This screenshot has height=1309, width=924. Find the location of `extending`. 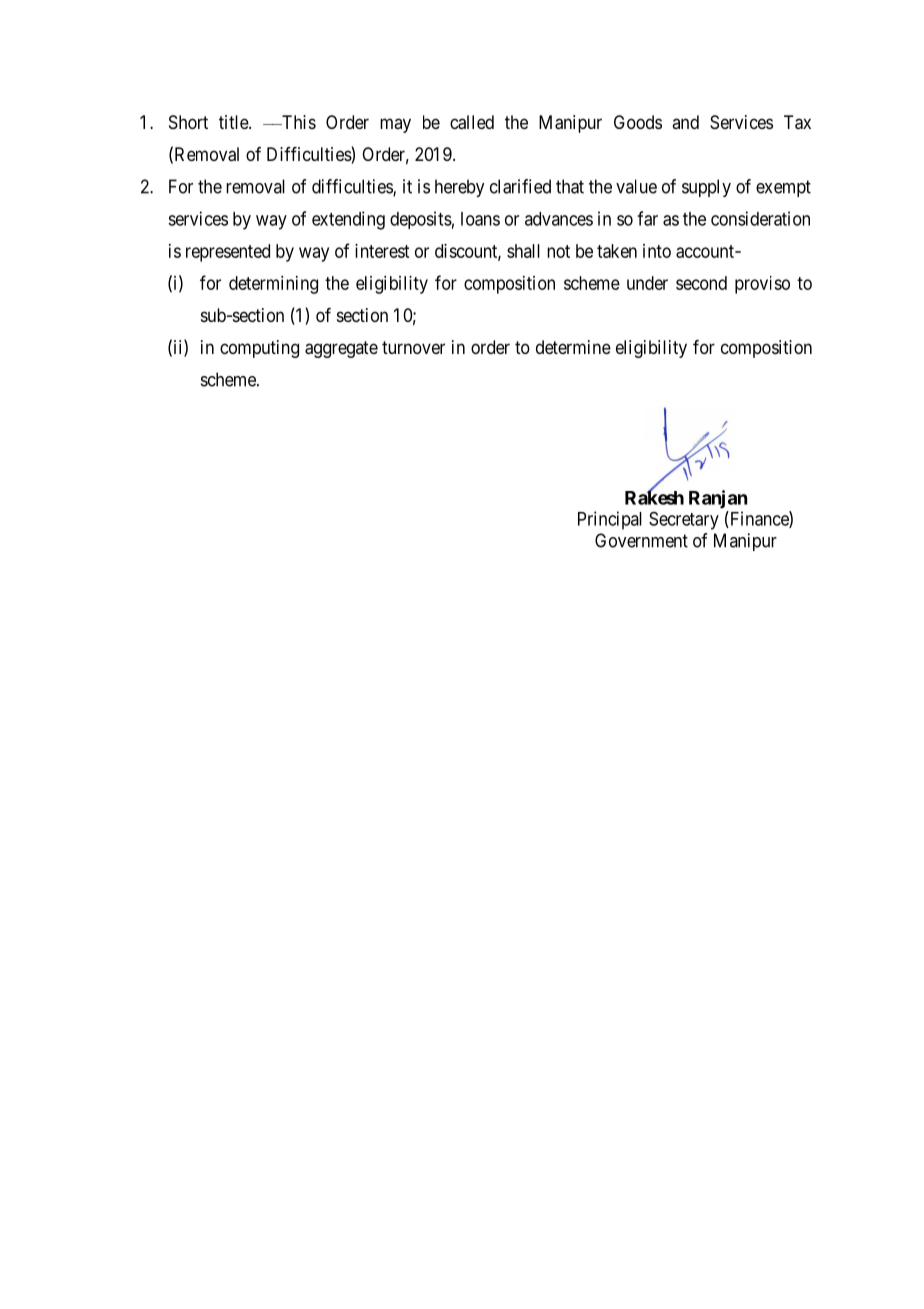

extending is located at coordinates (348, 220).
